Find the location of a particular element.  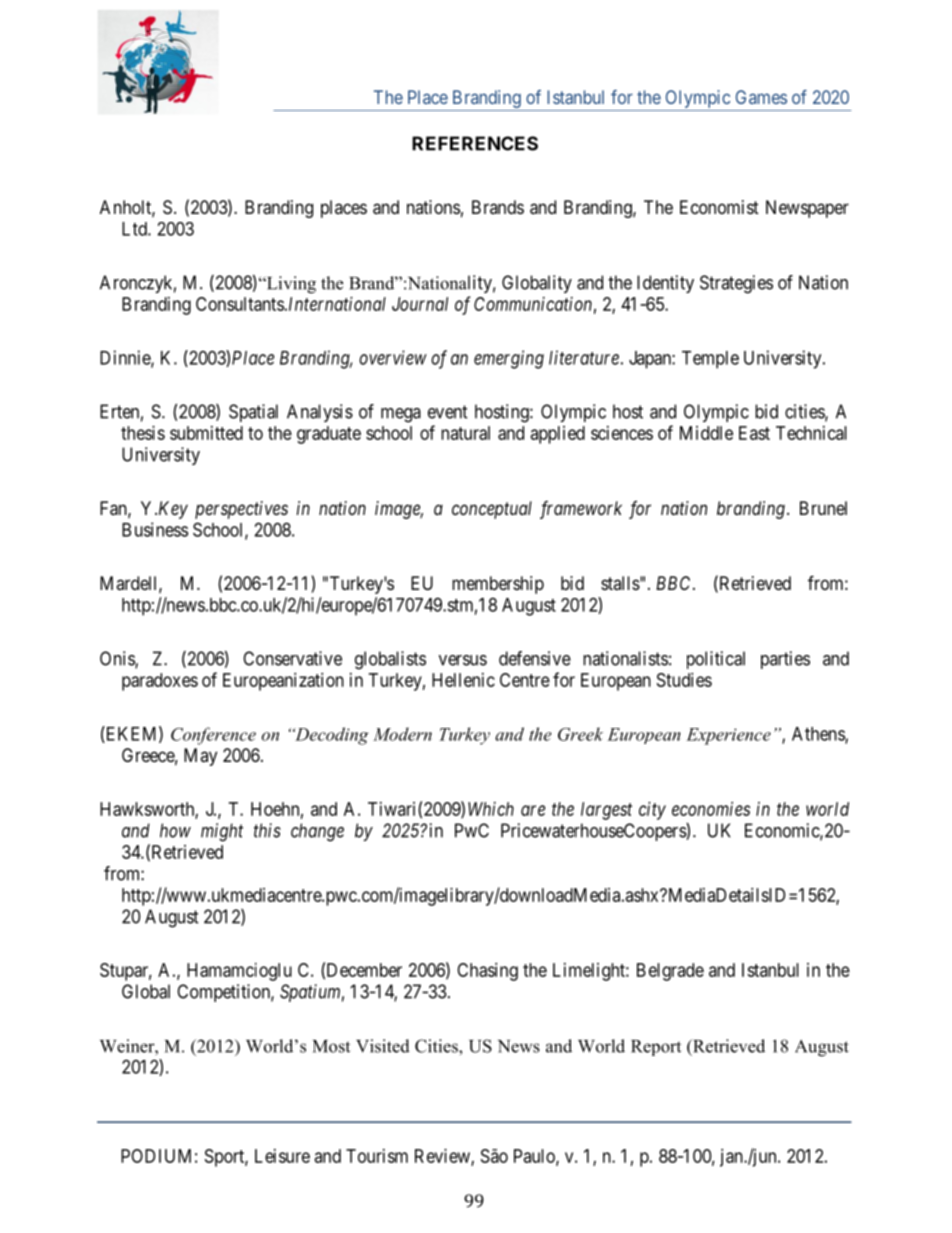

Leisure is located at coordinates (282, 1156).
